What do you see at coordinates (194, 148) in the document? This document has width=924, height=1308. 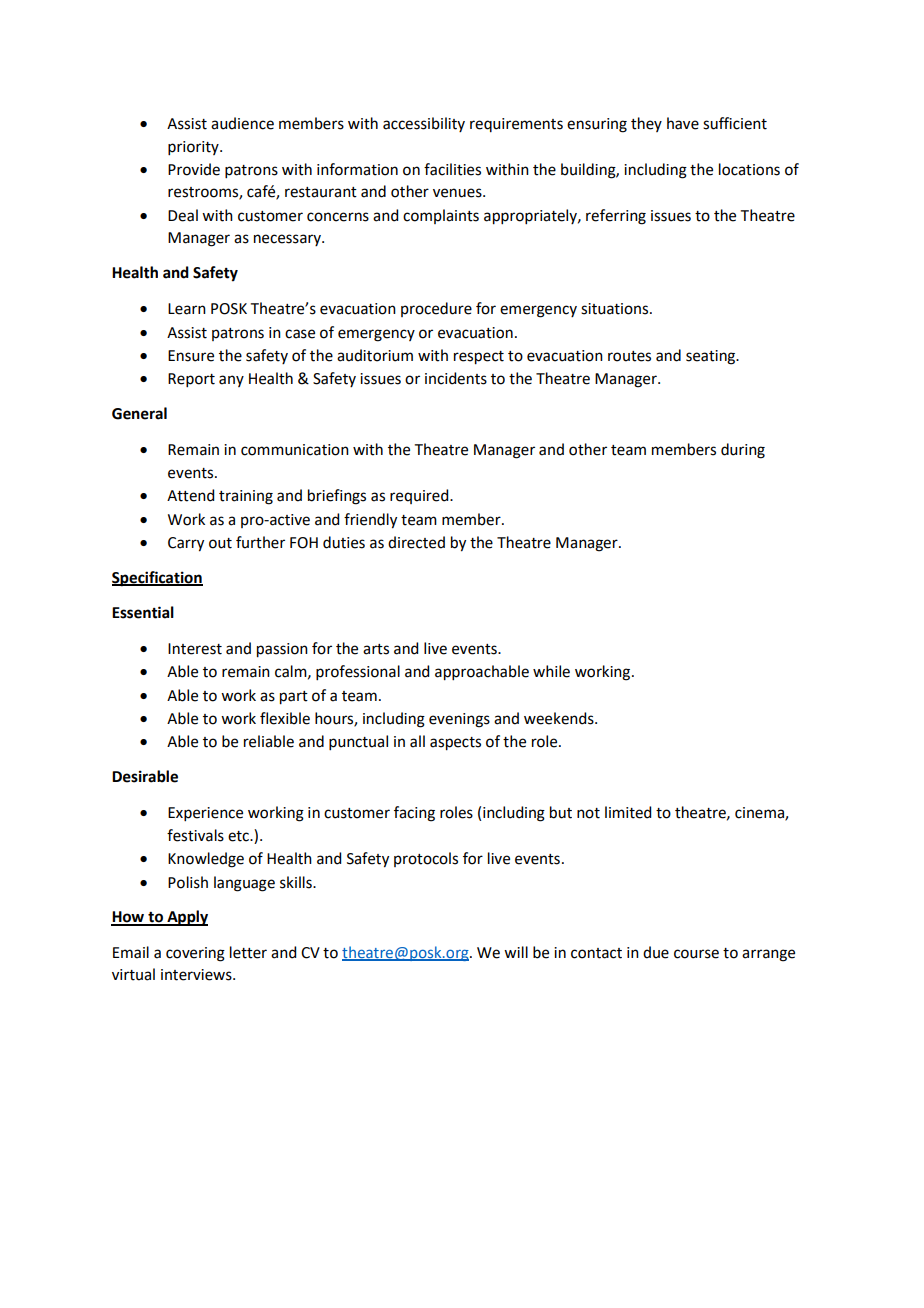 I see `priority` at bounding box center [194, 148].
